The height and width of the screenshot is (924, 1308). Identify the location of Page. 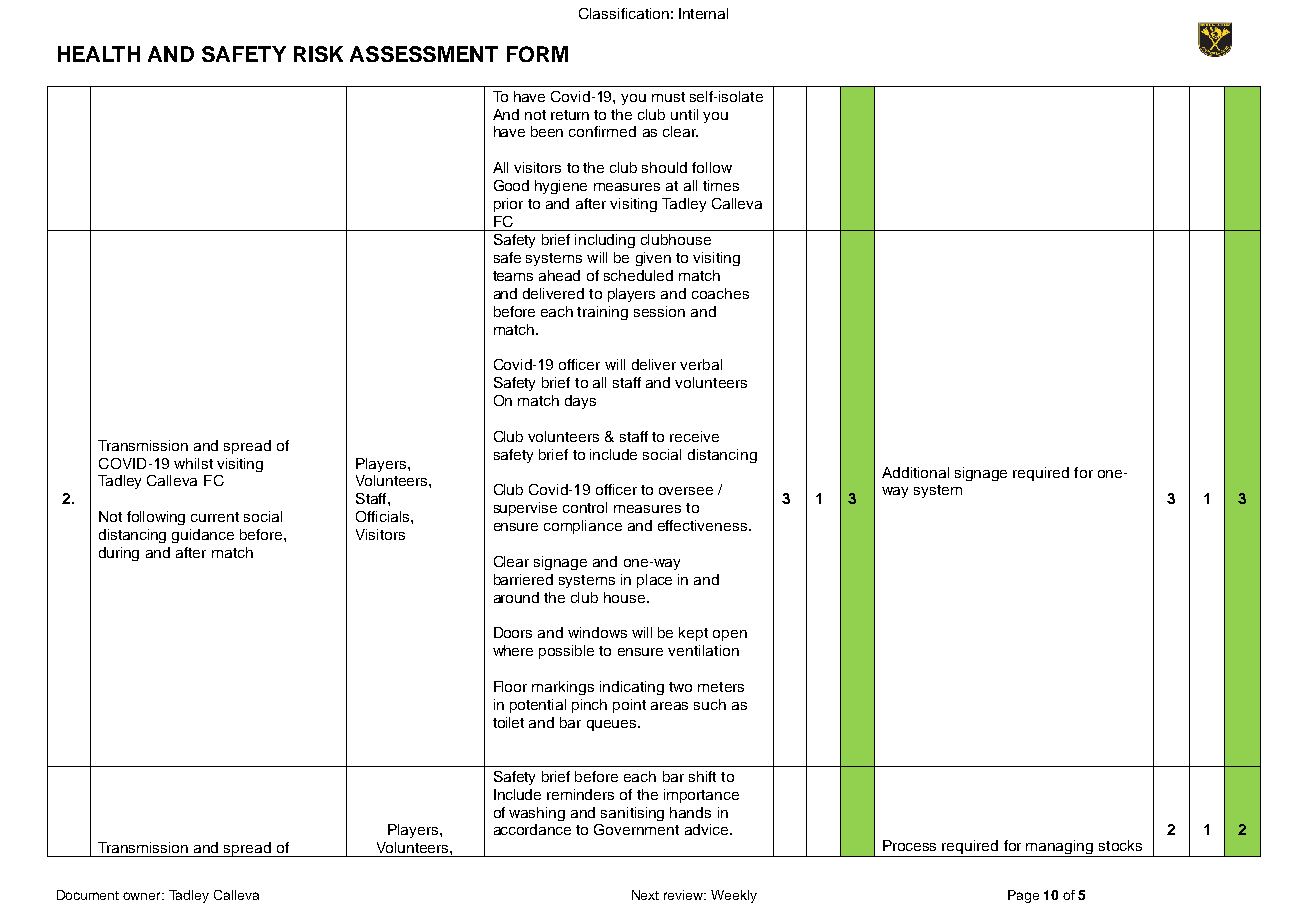
(1023, 896).
